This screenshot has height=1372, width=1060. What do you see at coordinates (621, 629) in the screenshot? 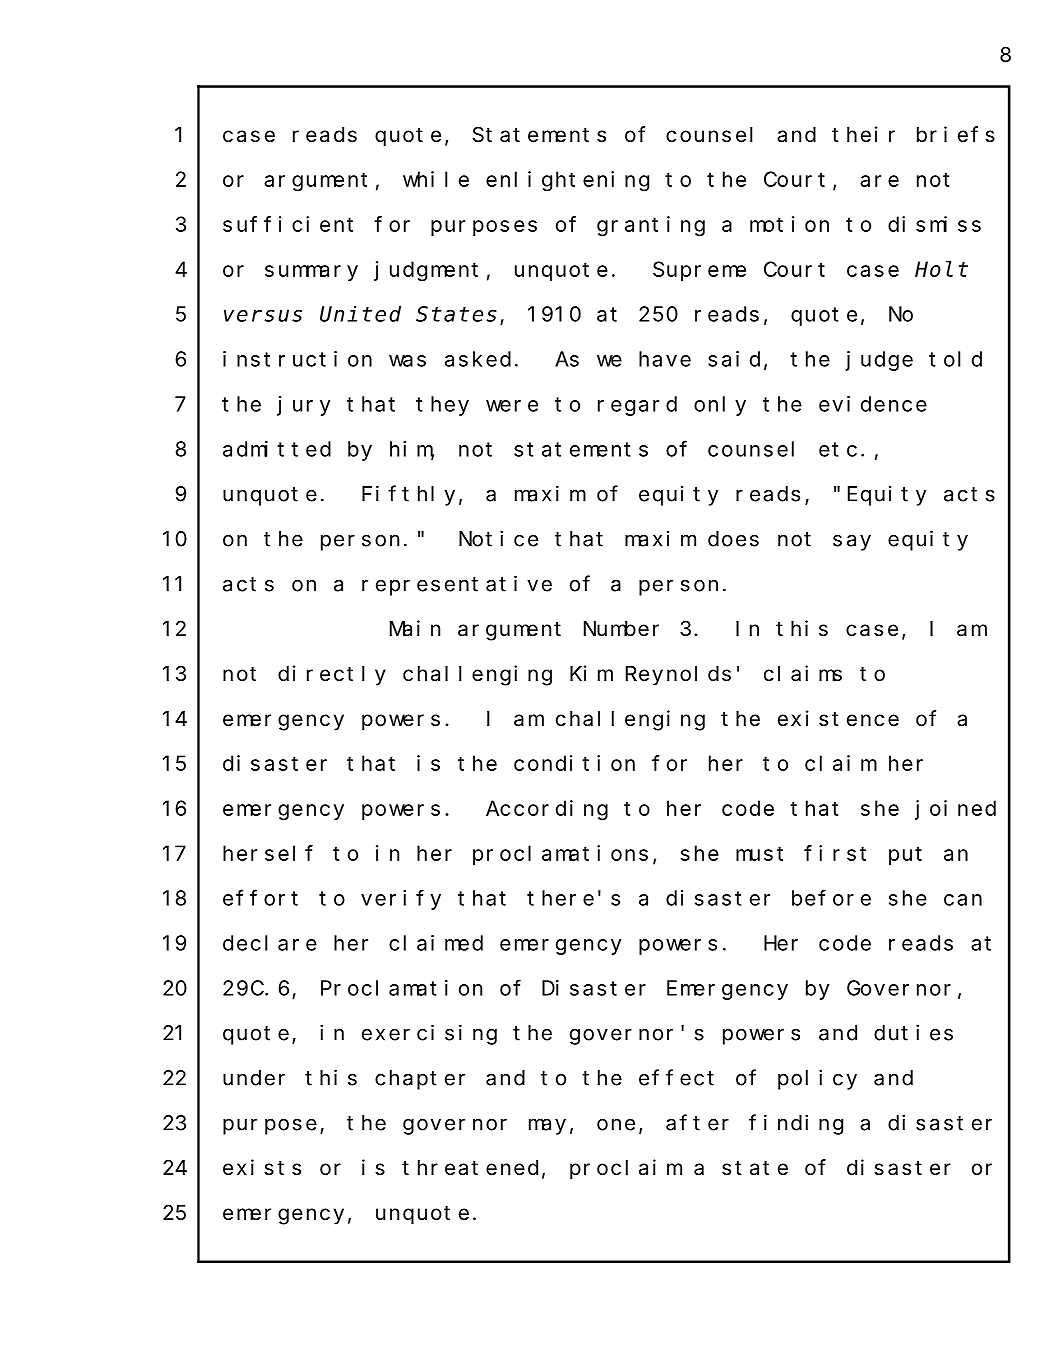
I see `Number` at bounding box center [621, 629].
